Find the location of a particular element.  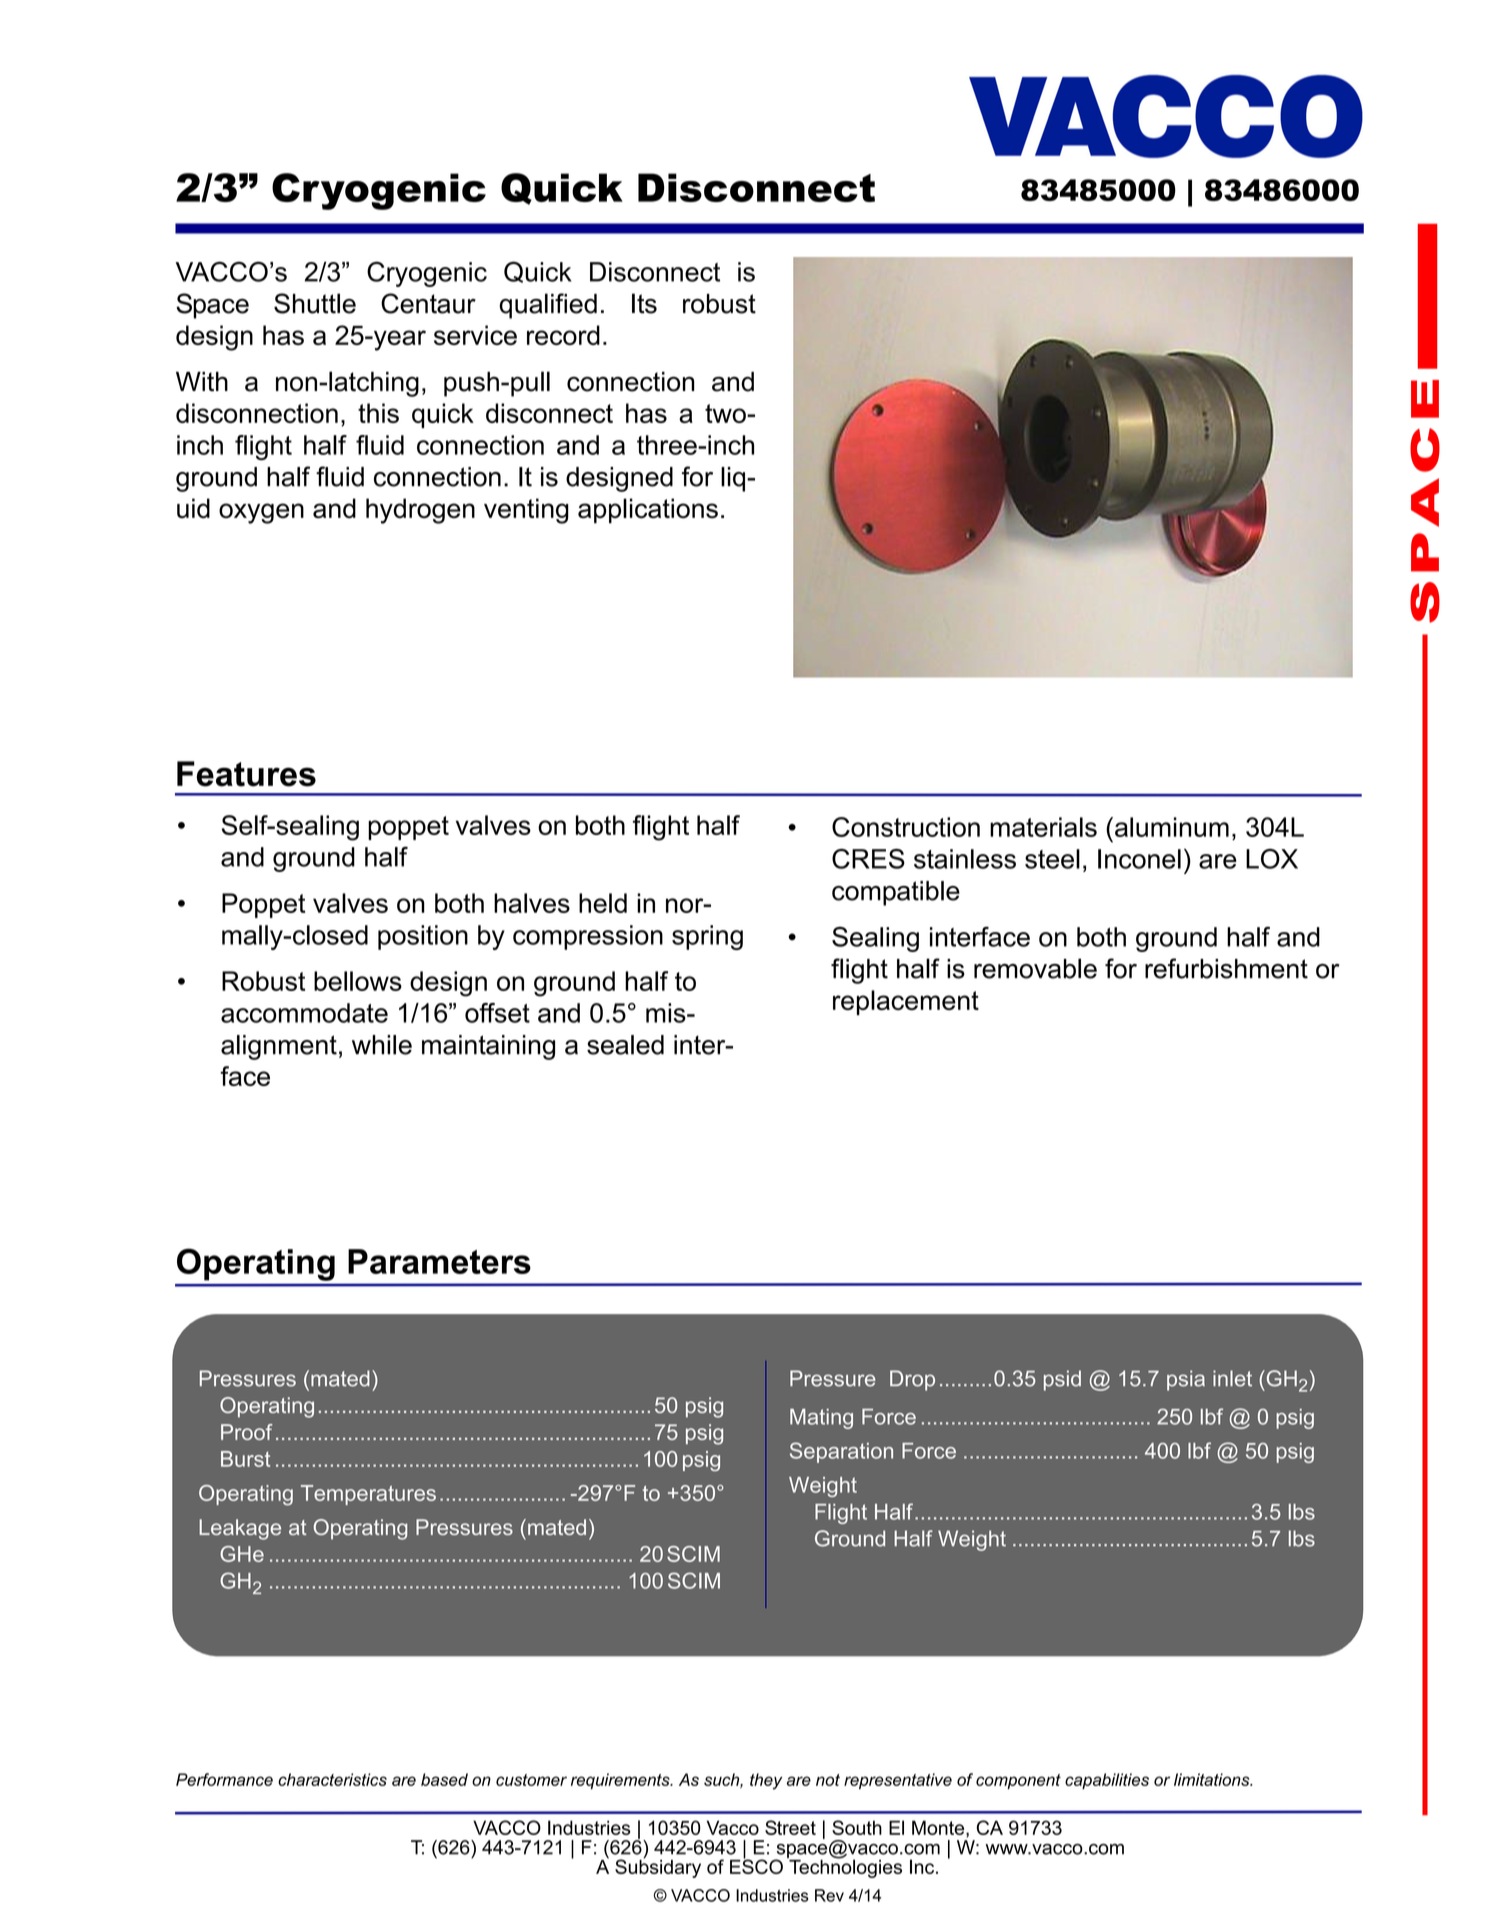

sealed is located at coordinates (625, 1045).
